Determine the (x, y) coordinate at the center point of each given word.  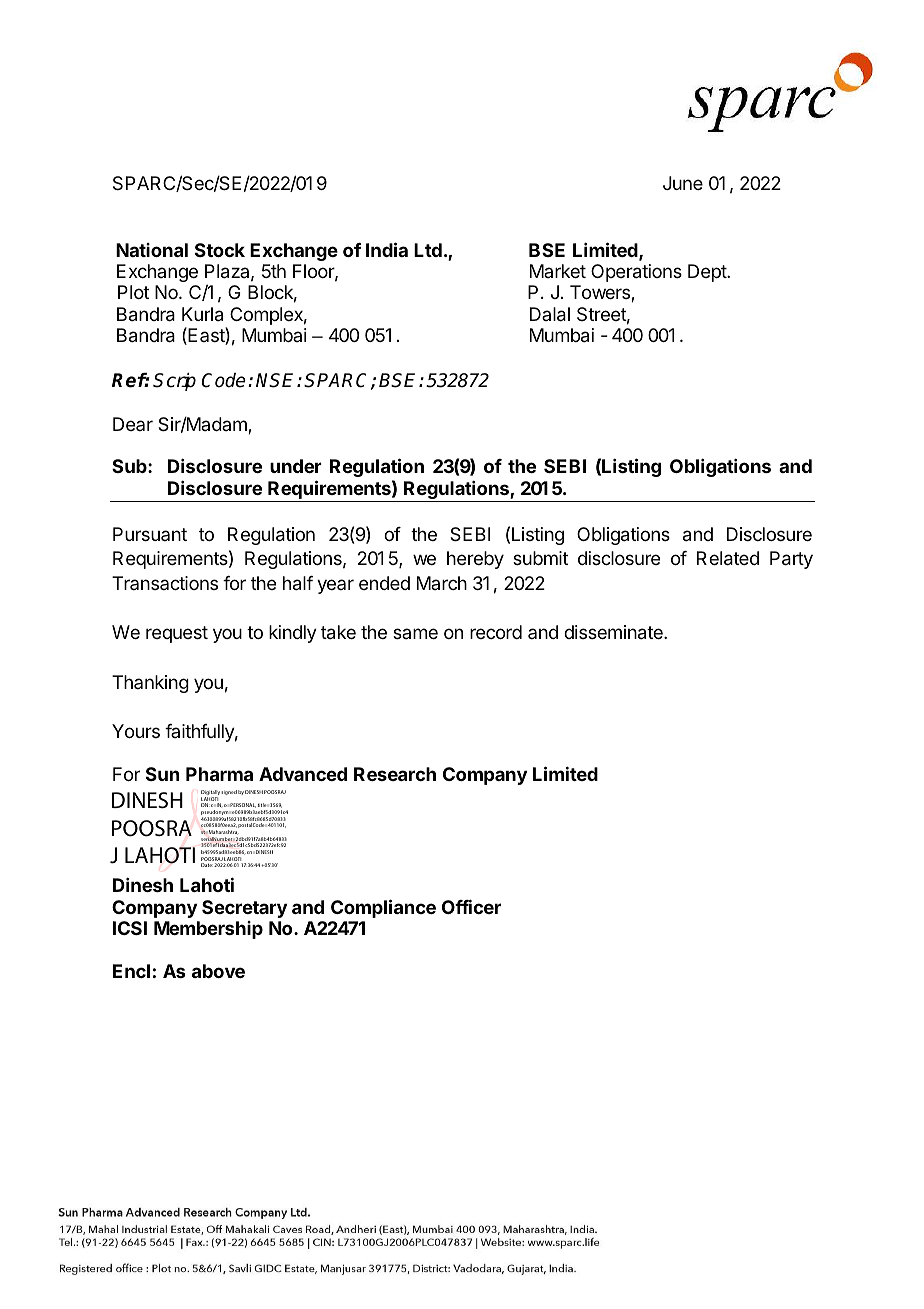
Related (728, 558)
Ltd (428, 250)
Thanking (150, 684)
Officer (471, 906)
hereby (475, 560)
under (296, 466)
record (496, 632)
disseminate (614, 632)
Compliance (383, 908)
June (683, 183)
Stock (220, 250)
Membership (208, 930)
